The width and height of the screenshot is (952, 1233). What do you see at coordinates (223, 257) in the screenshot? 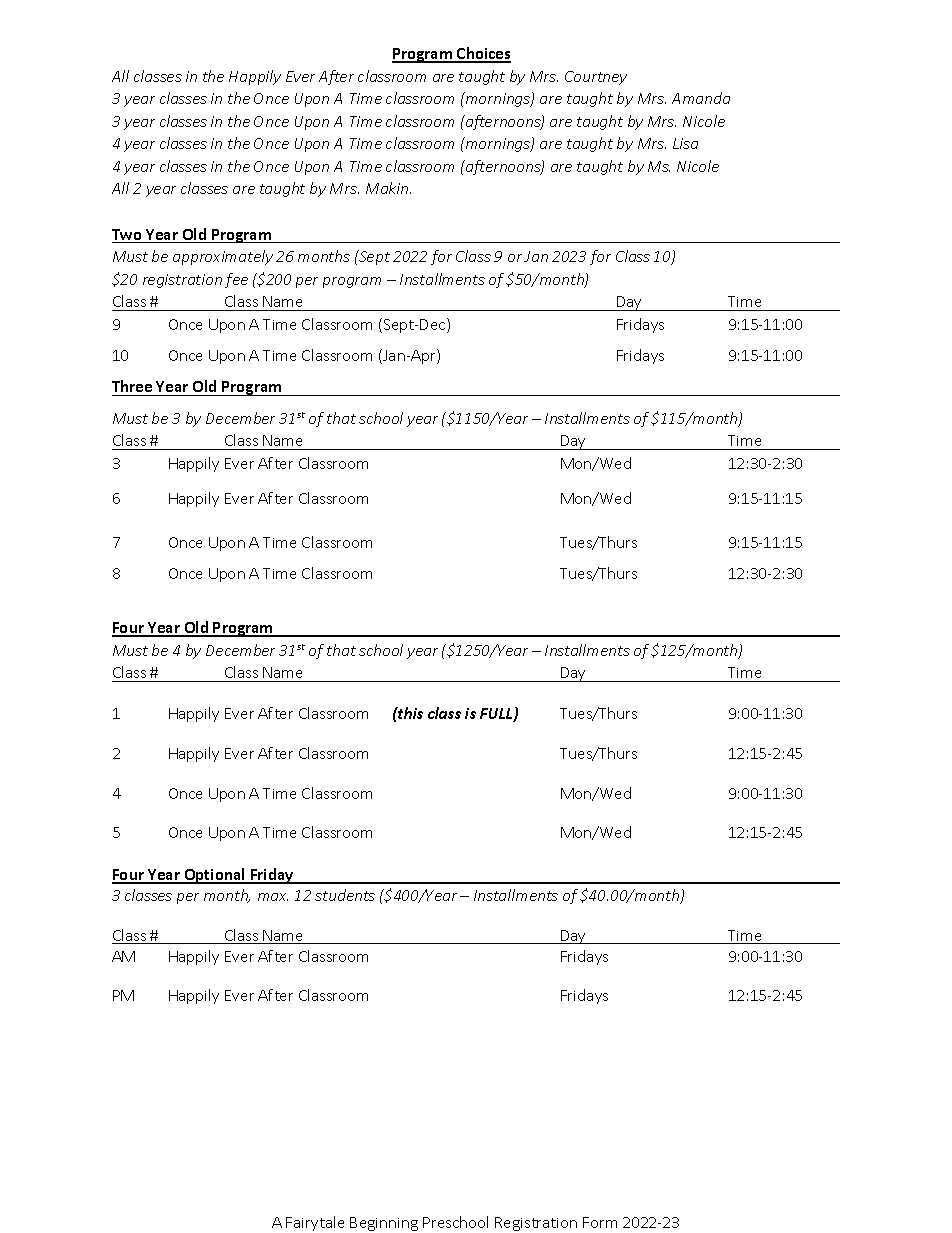
I see `approximately` at bounding box center [223, 257].
